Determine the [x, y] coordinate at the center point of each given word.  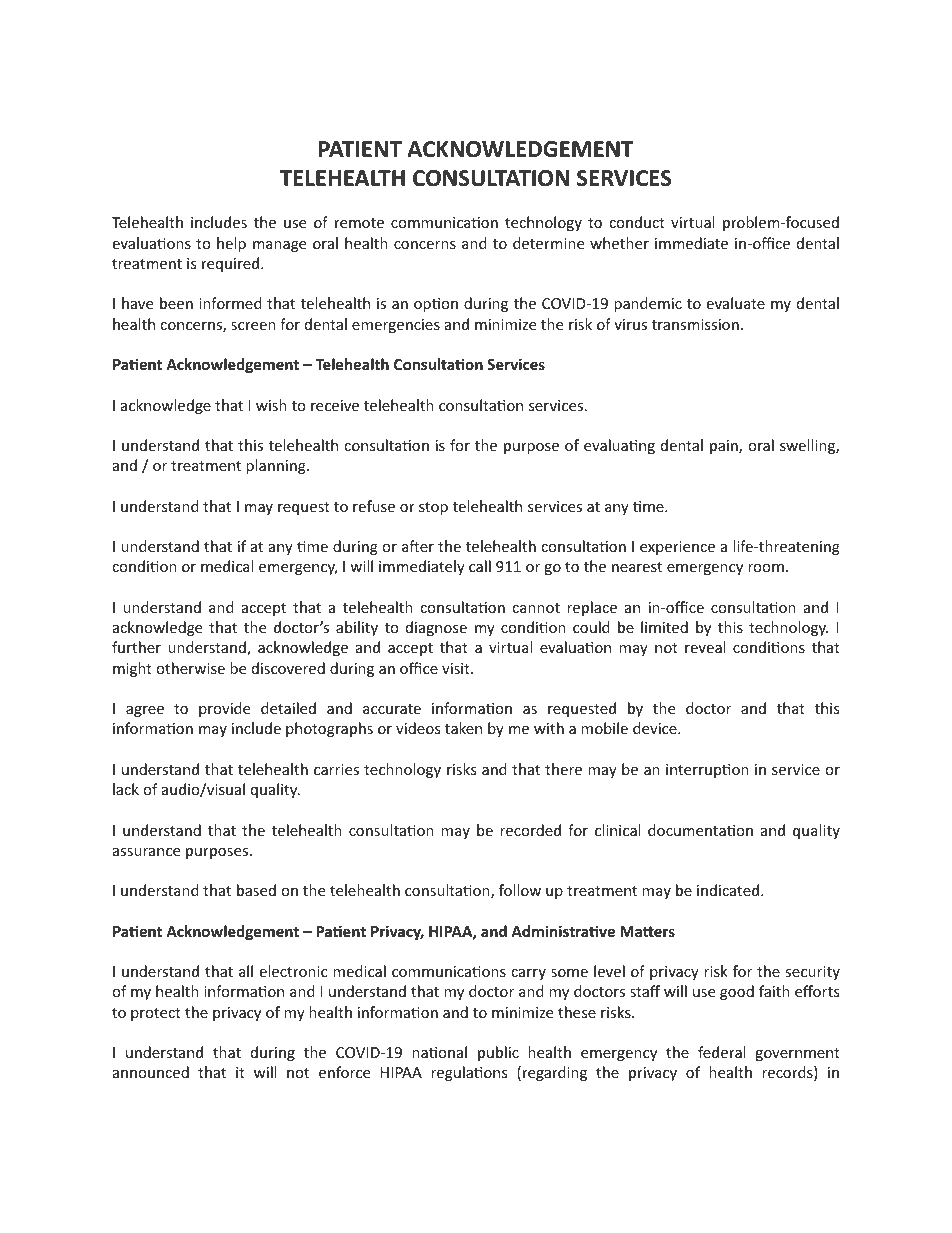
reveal [705, 647]
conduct [637, 222]
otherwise [190, 668]
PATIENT [360, 149]
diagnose [436, 628]
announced [151, 1072]
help [231, 244]
